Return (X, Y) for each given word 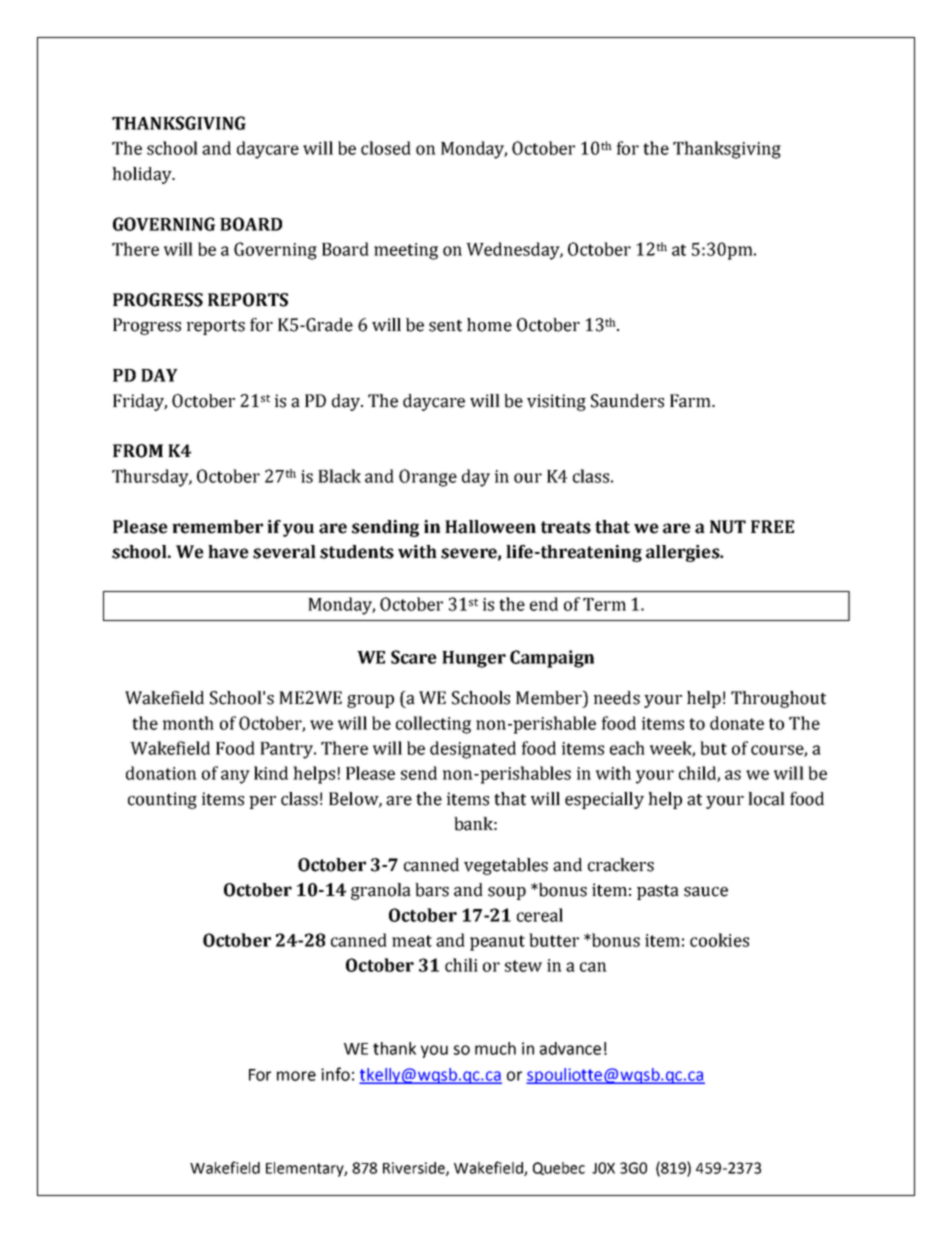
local (766, 799)
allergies (684, 553)
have (228, 552)
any (235, 777)
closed (386, 148)
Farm (691, 401)
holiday (143, 175)
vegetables (506, 866)
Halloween (490, 527)
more (296, 1076)
